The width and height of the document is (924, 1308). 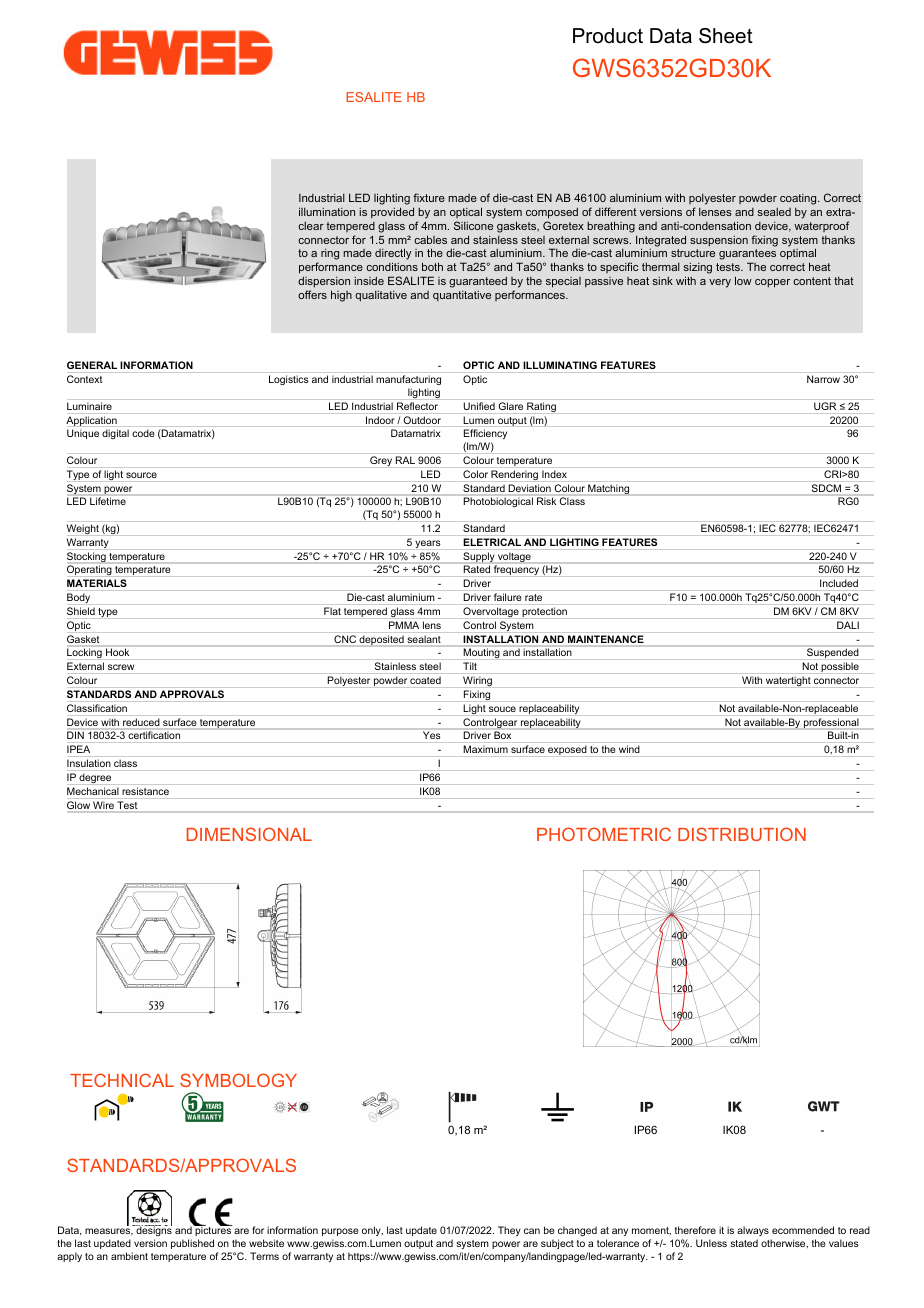 I want to click on Product, so click(x=608, y=36).
